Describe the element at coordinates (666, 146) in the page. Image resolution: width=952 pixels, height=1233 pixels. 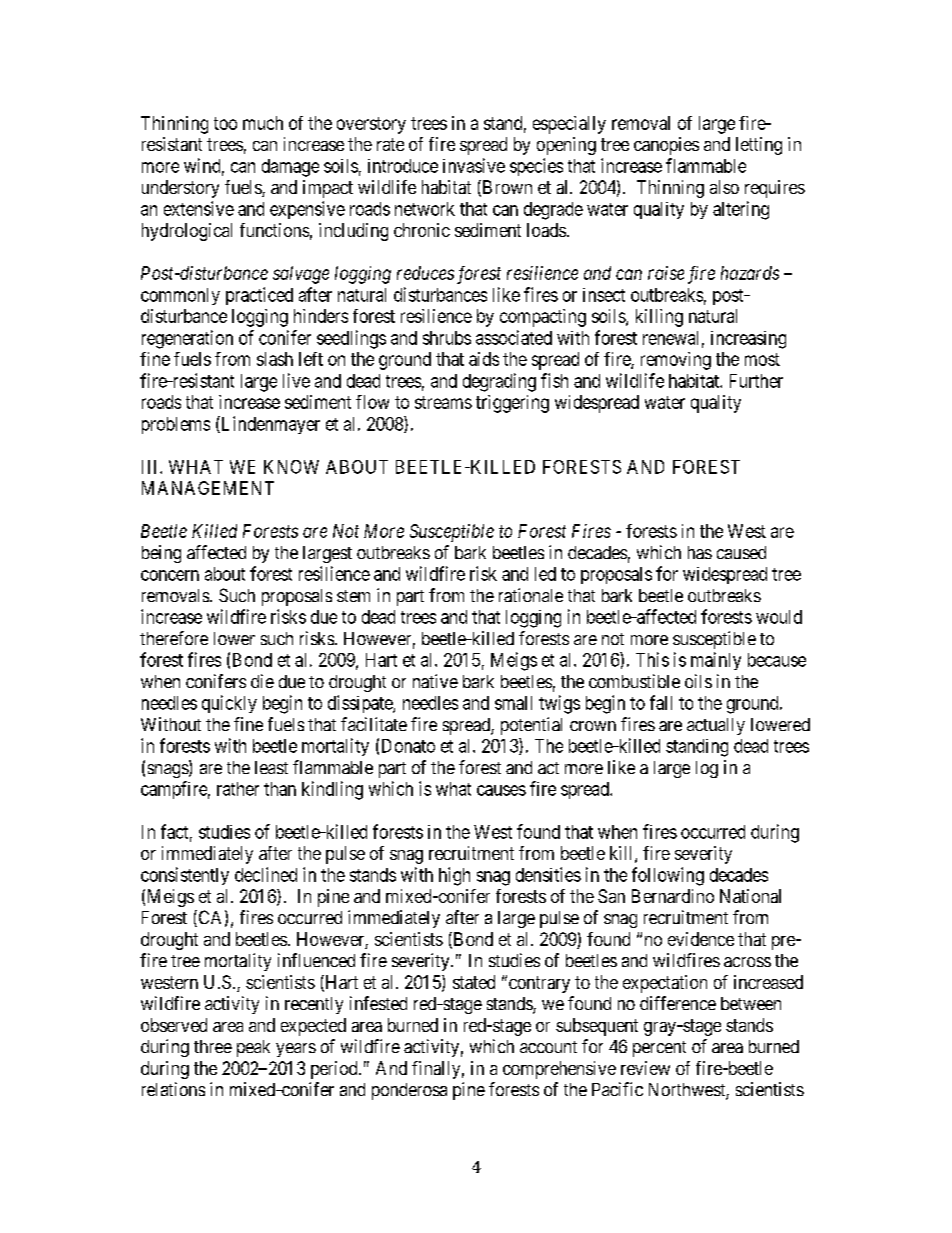
I see `canopies` at that location.
